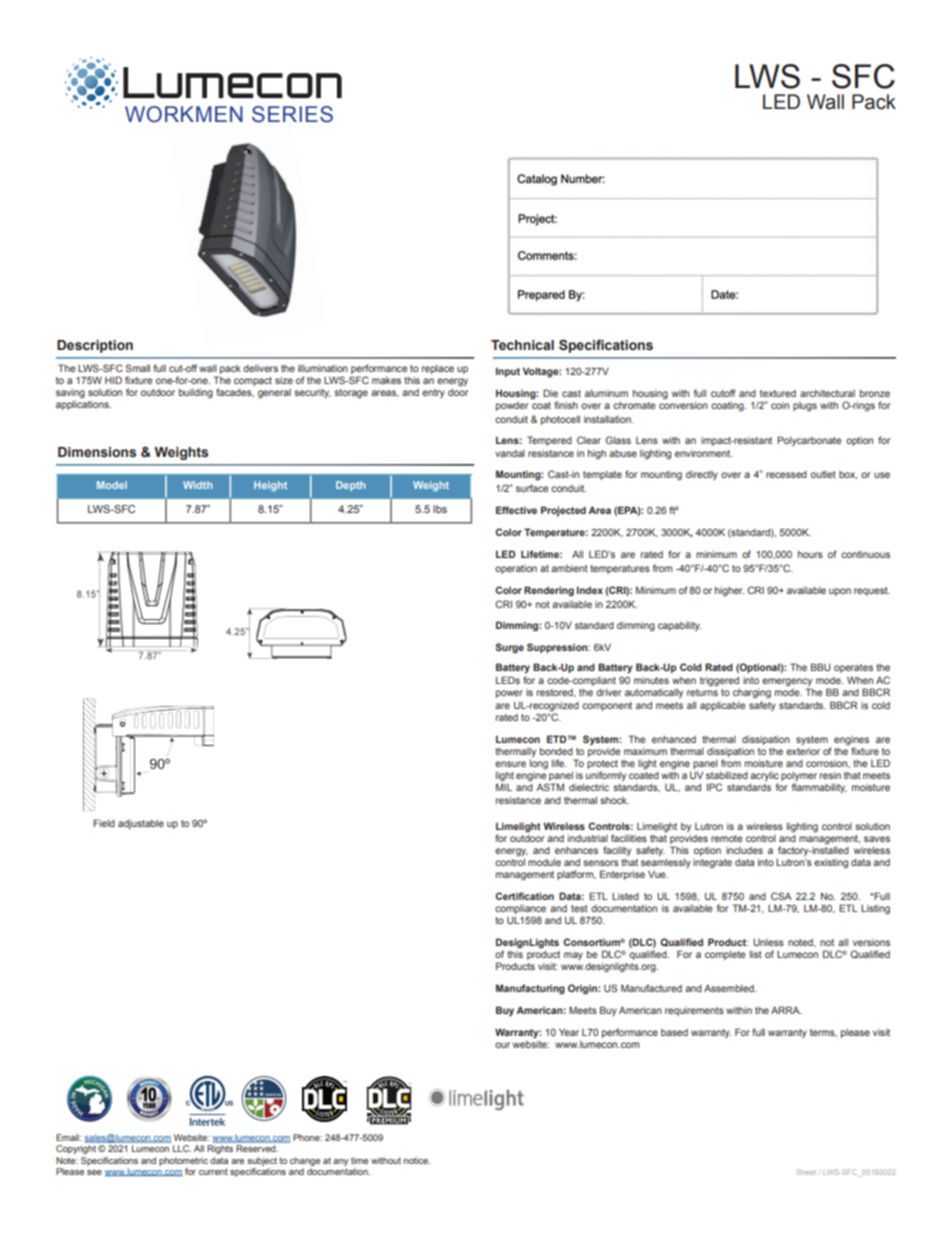  I want to click on SERIES, so click(292, 114).
